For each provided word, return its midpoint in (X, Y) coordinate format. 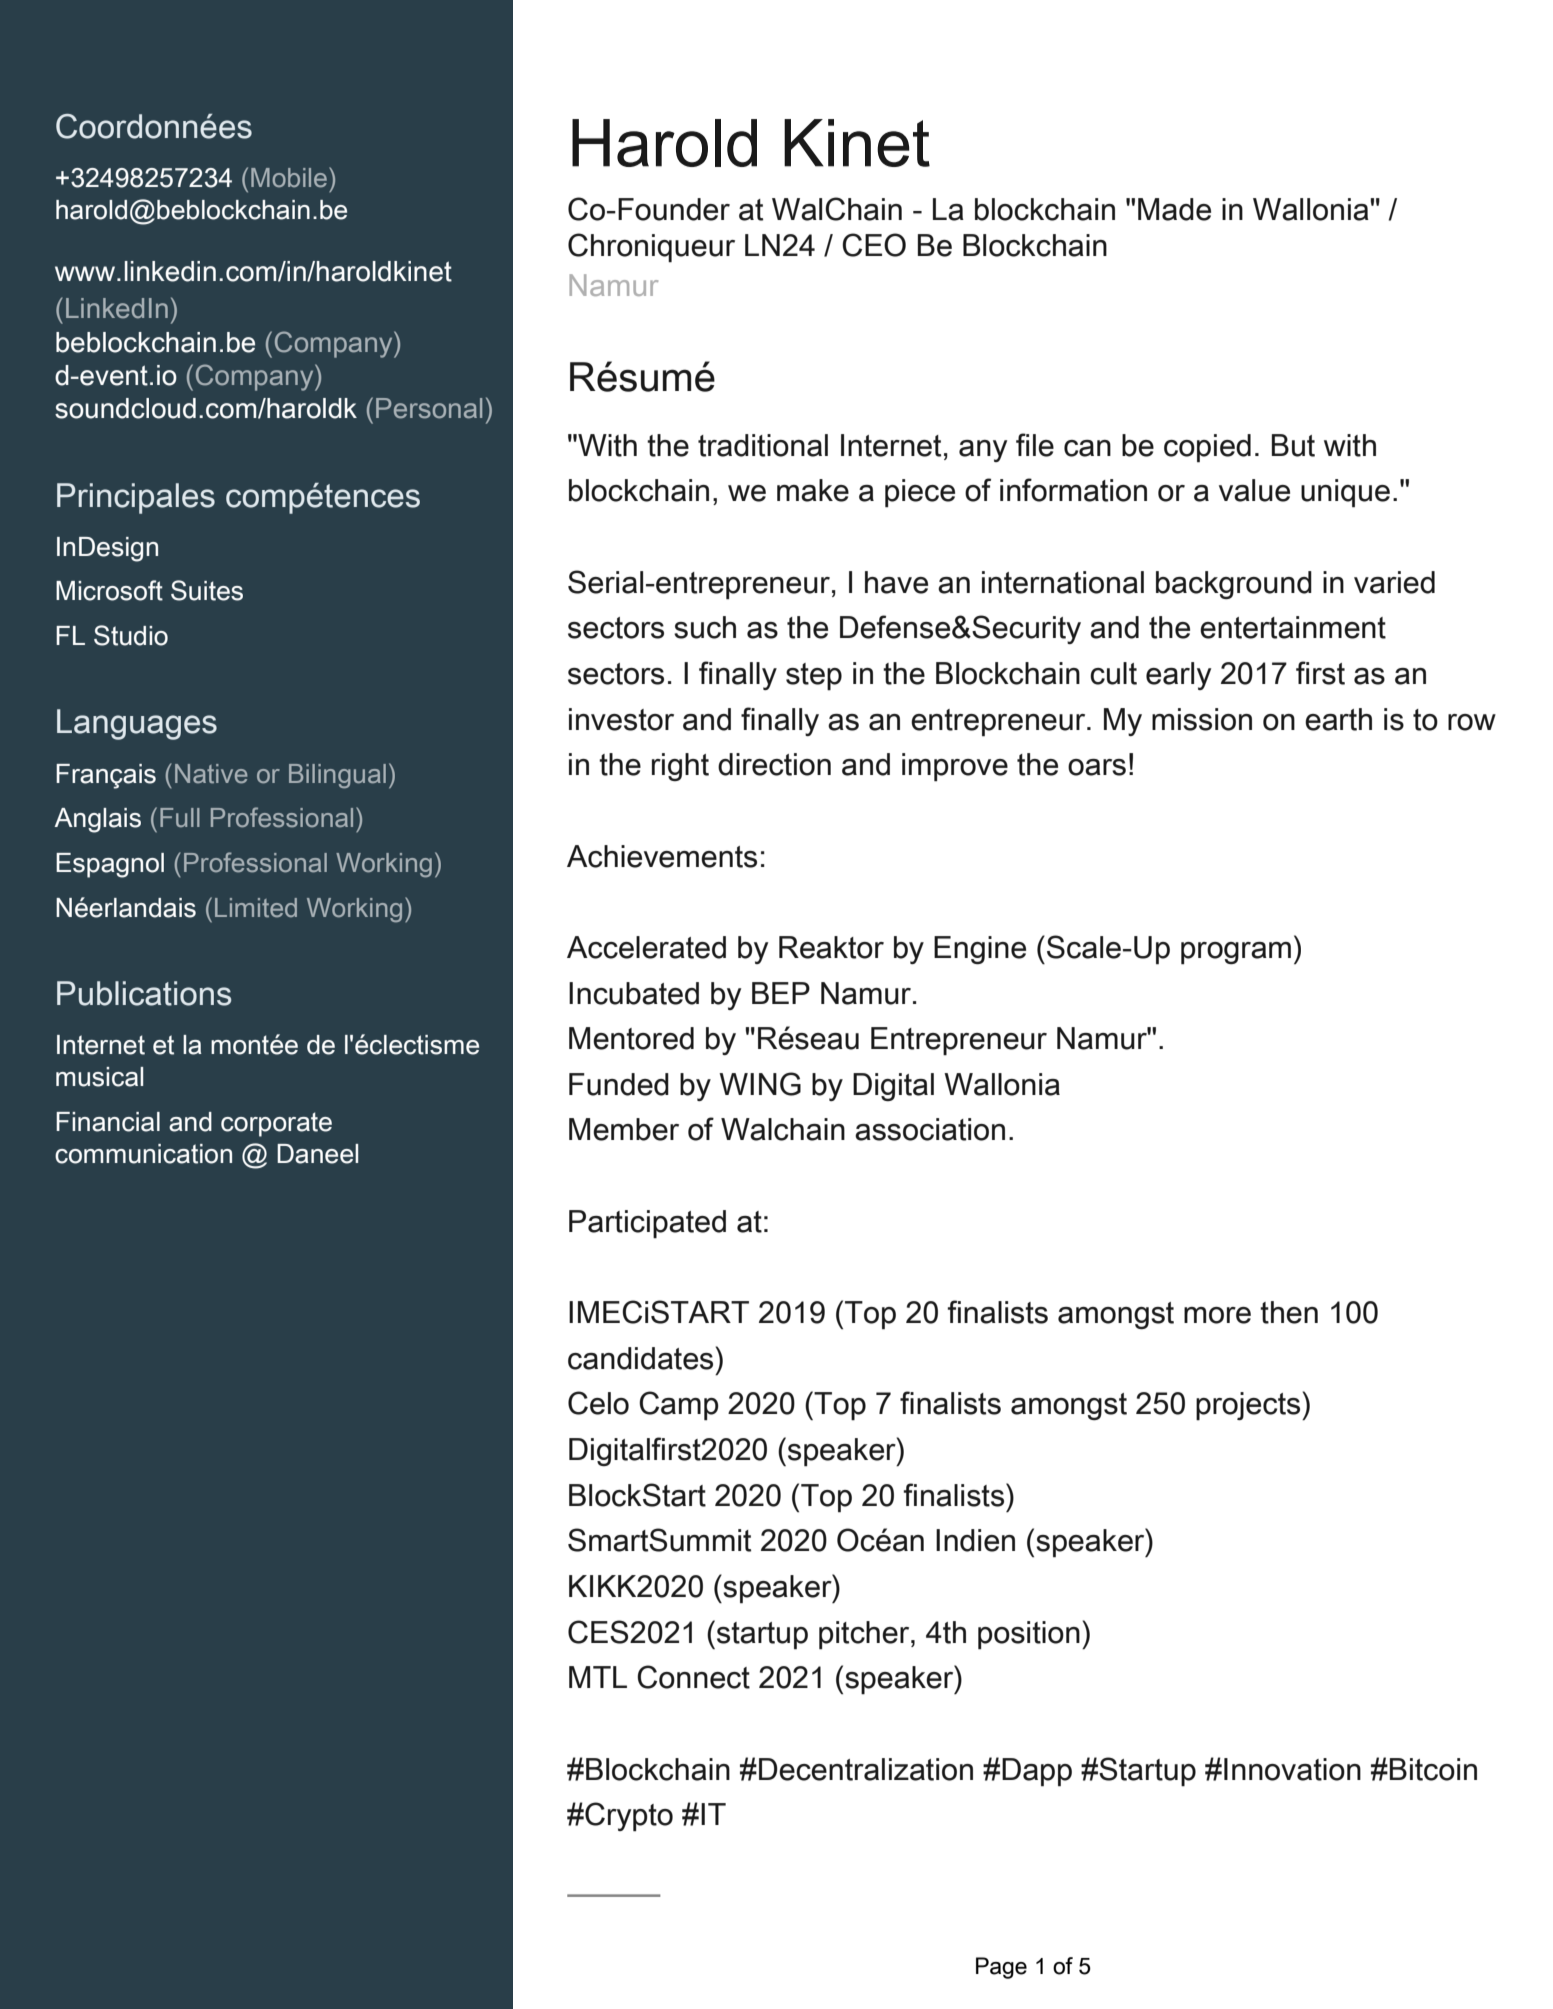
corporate (276, 1124)
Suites (207, 590)
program (1236, 953)
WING (760, 1084)
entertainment (1293, 627)
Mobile (289, 178)
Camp (679, 1406)
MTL (598, 1677)
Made (1174, 209)
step (814, 677)
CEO (874, 245)
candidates (642, 1358)
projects (1249, 1406)
